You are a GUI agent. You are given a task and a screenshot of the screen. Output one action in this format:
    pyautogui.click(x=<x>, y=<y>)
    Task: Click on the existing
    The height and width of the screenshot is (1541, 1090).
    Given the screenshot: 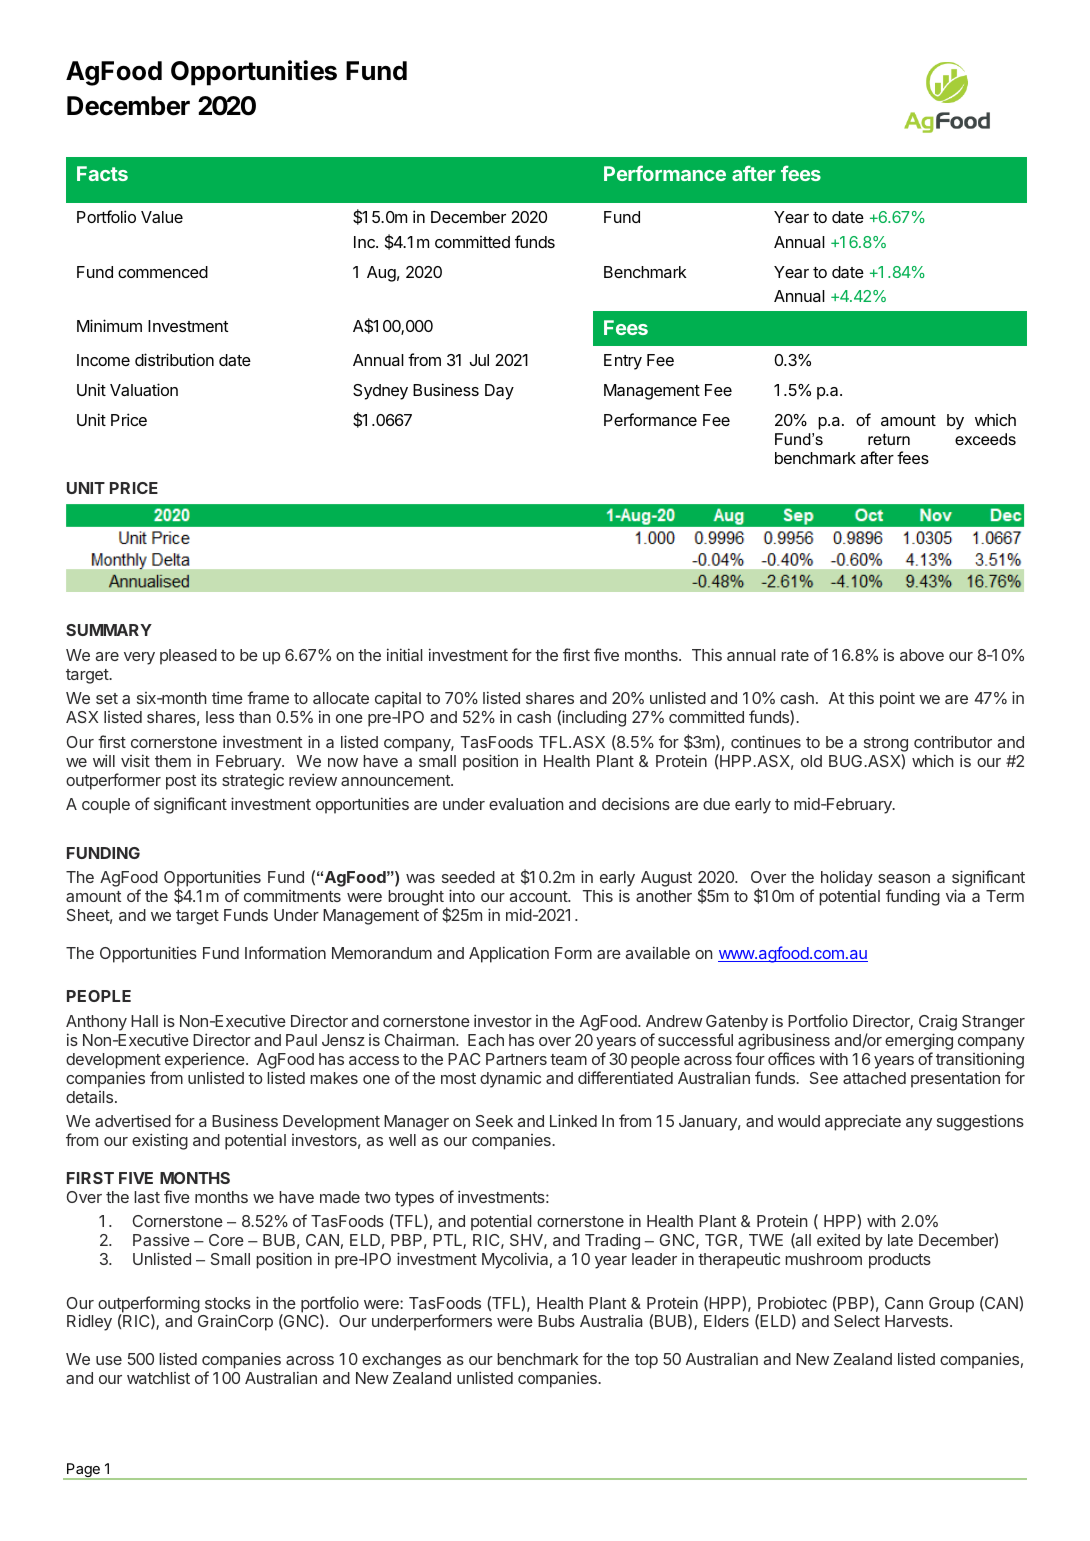 What is the action you would take?
    pyautogui.click(x=160, y=1141)
